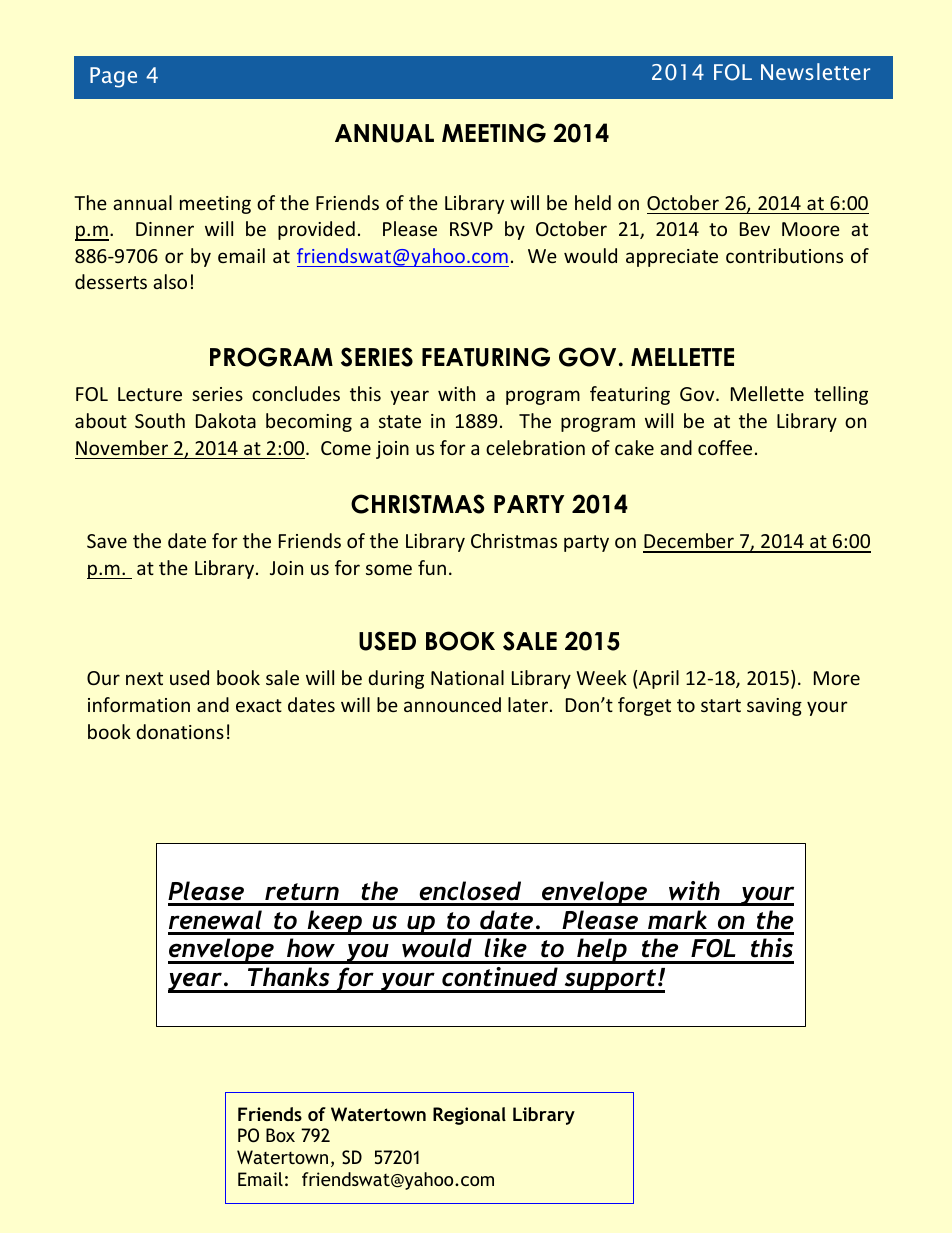  I want to click on RSVP, so click(471, 229).
